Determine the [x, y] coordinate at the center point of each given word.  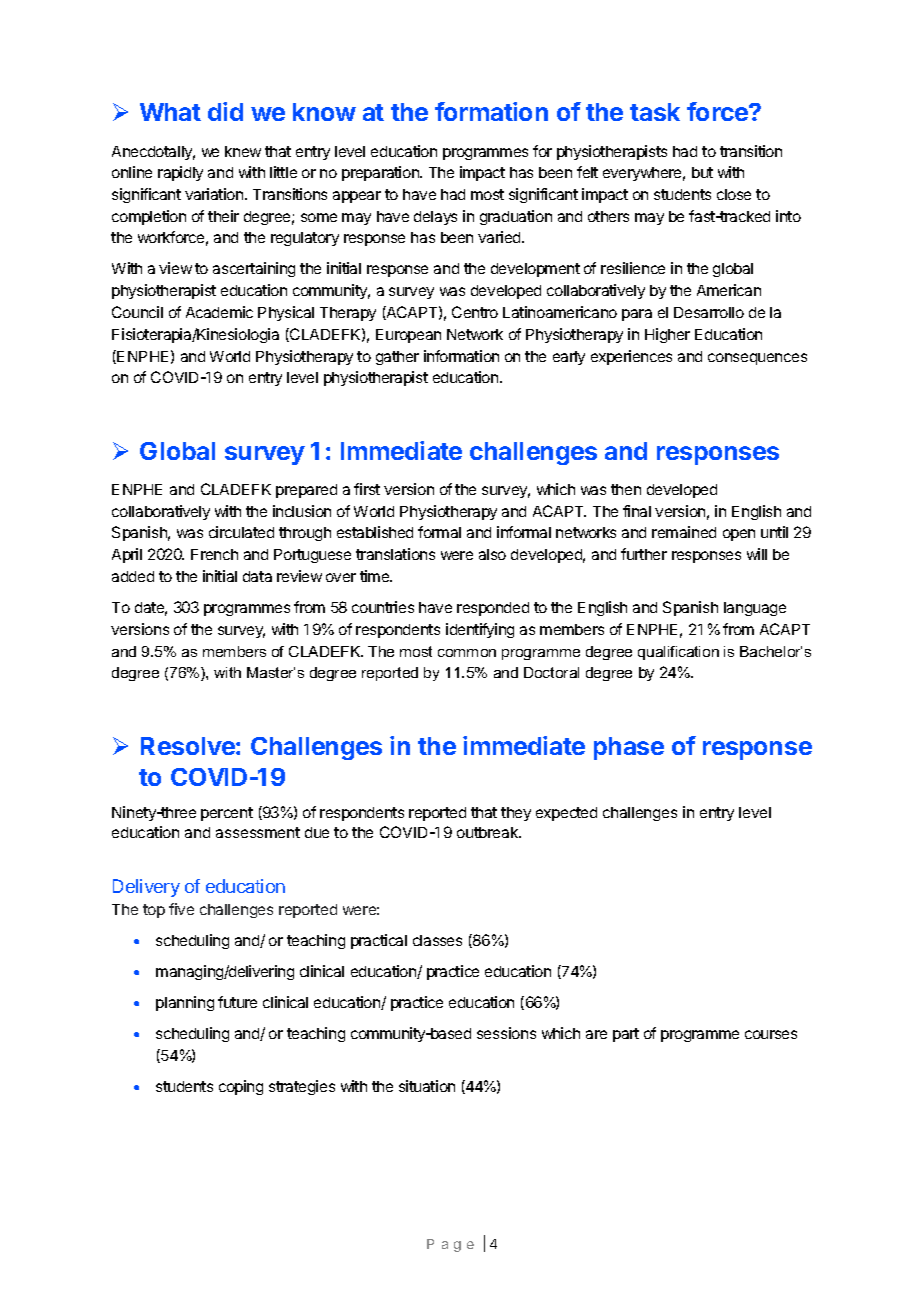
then [626, 489]
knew [243, 151]
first [367, 489]
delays [435, 218]
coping [241, 1087]
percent [227, 814]
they [516, 814]
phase [629, 748]
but [702, 172]
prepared [306, 491]
